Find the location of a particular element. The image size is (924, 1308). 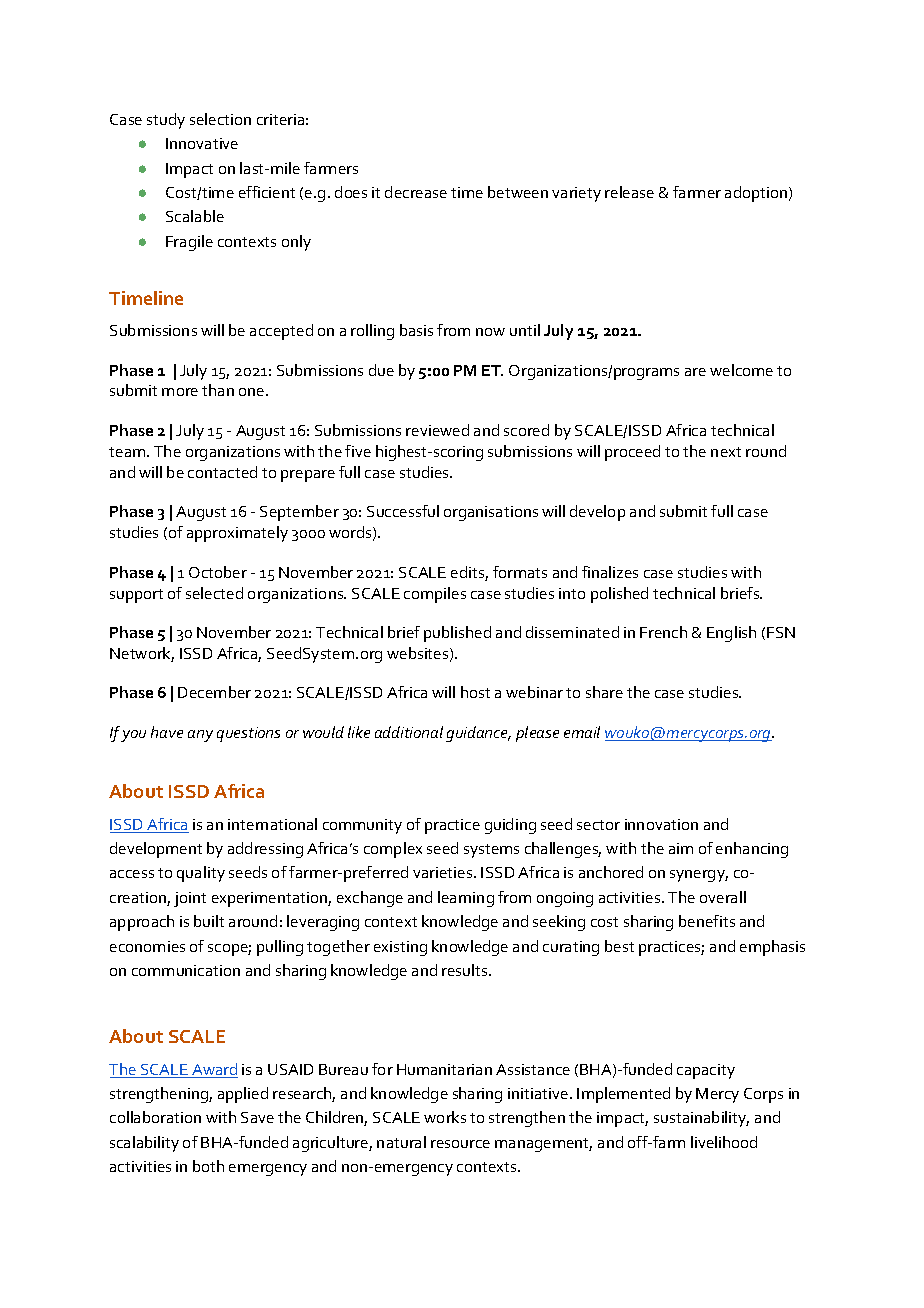

guidance is located at coordinates (478, 734).
